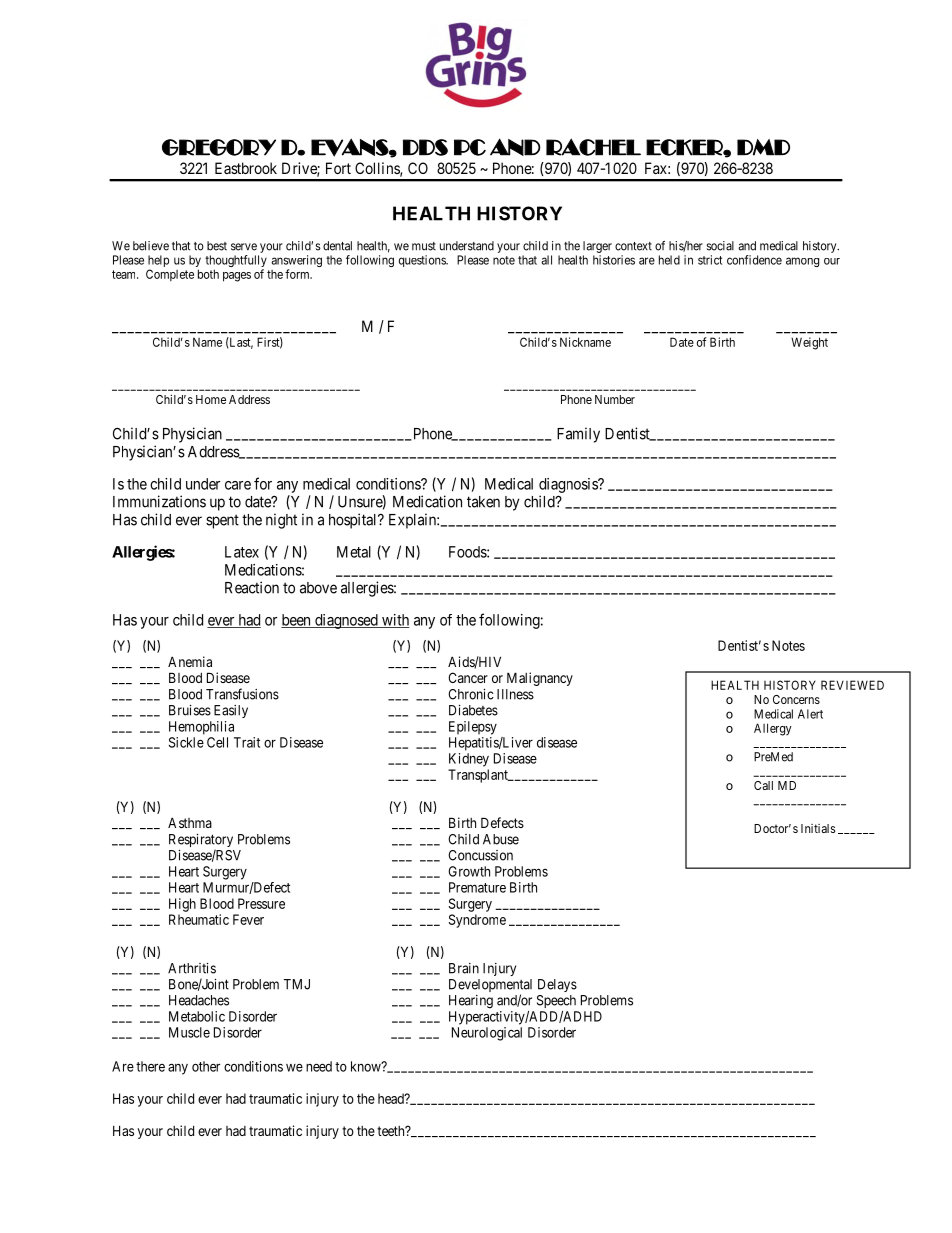 The width and height of the image is (952, 1233). I want to click on DMD, so click(763, 147).
